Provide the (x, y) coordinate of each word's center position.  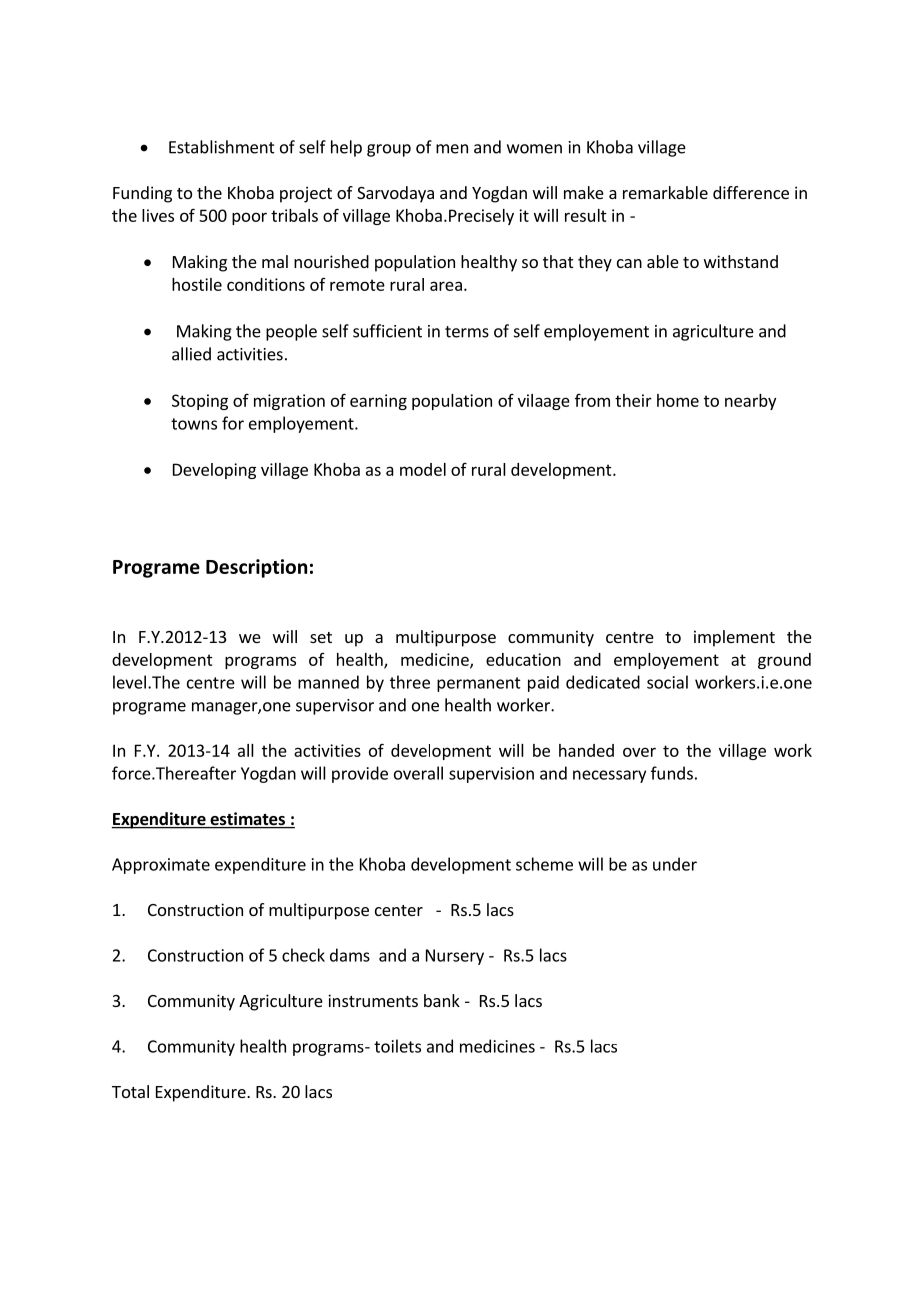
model (423, 469)
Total (130, 1091)
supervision (491, 775)
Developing (214, 471)
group (389, 150)
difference (751, 192)
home (678, 400)
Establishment (222, 147)
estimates (247, 820)
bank (442, 1000)
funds (672, 773)
